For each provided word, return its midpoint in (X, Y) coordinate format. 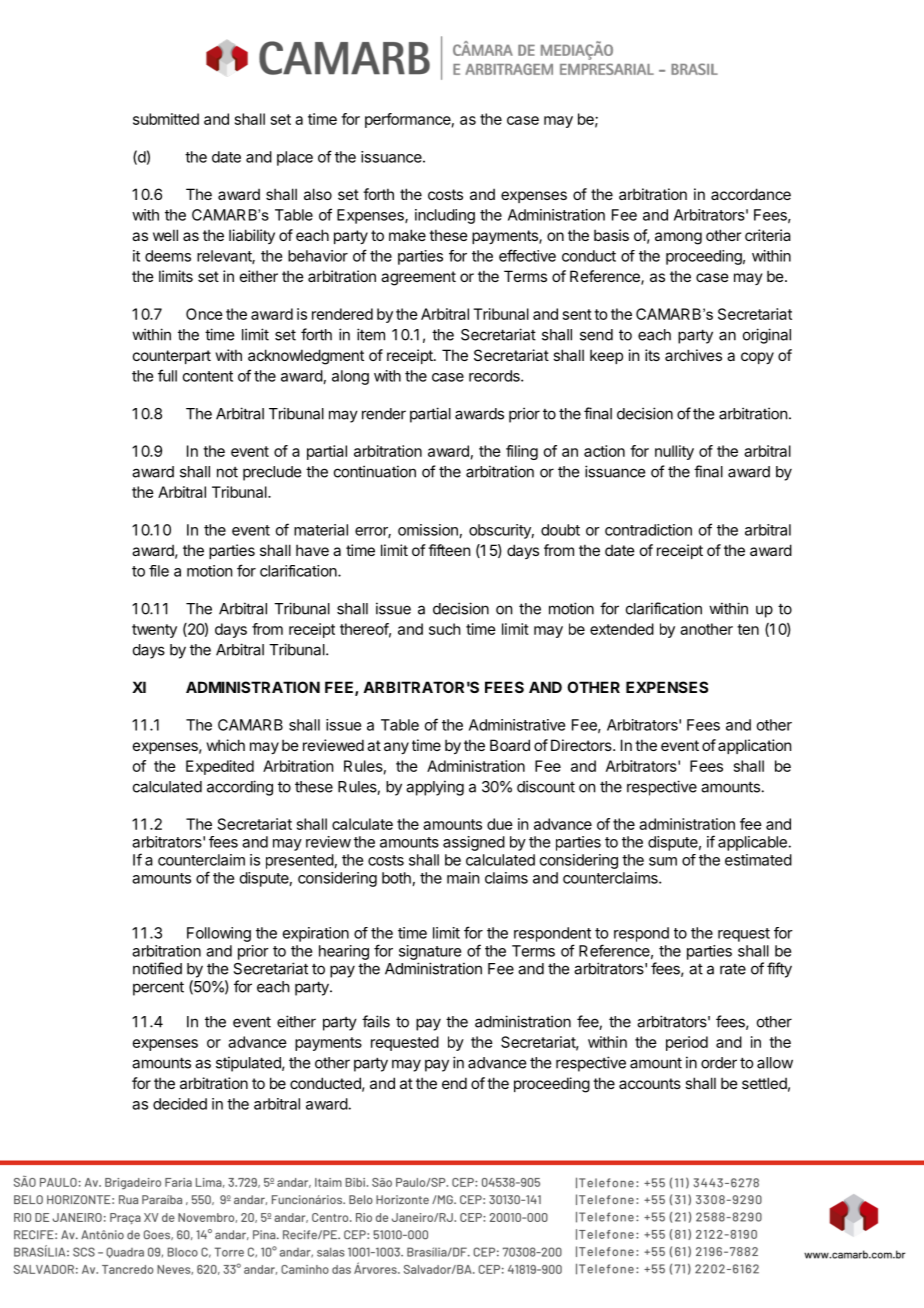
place (295, 158)
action (604, 451)
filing (522, 452)
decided (180, 1104)
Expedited (220, 767)
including (445, 216)
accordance (751, 194)
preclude (272, 473)
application (754, 746)
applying (435, 788)
